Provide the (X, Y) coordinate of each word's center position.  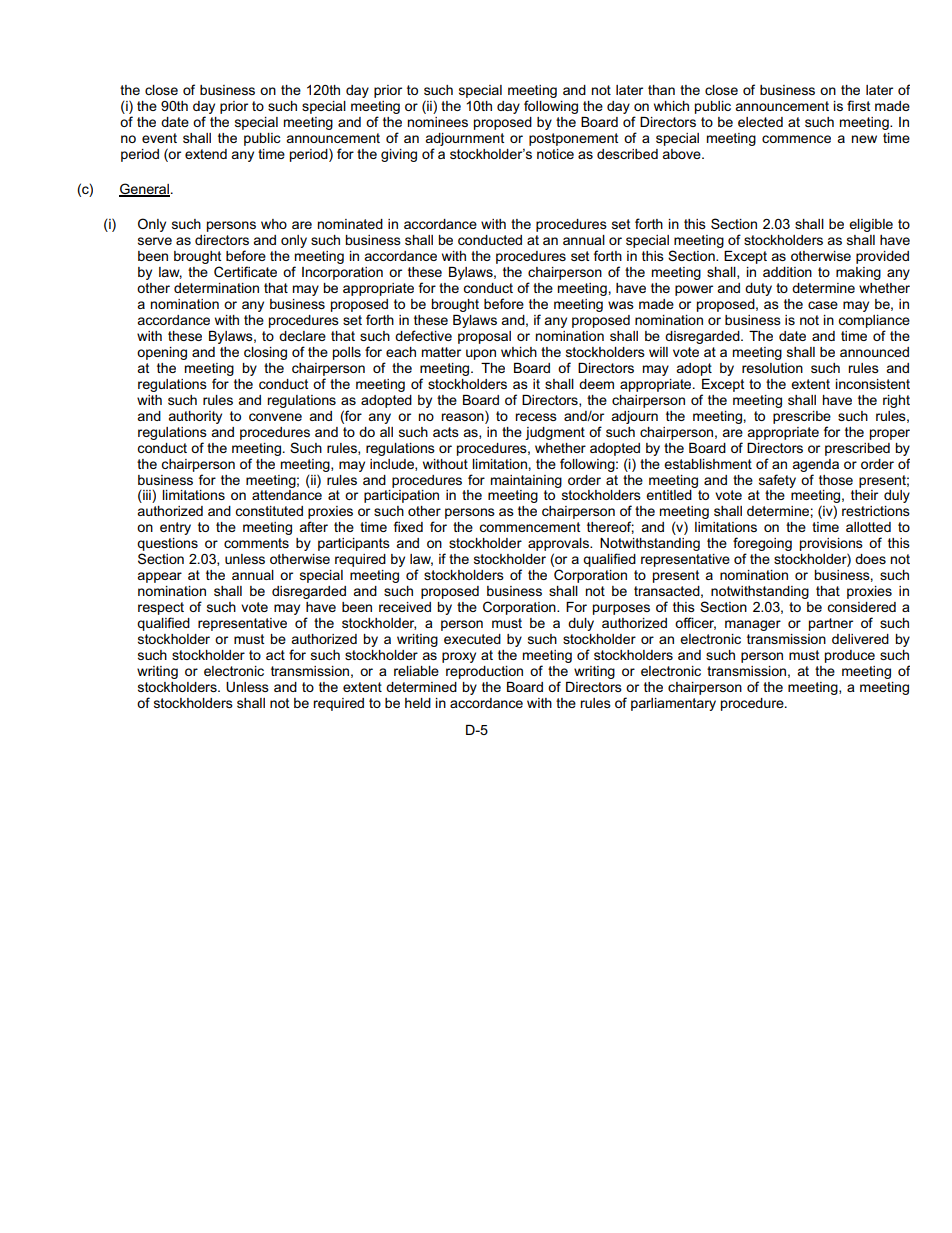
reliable (416, 671)
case (823, 305)
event (159, 138)
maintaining (526, 481)
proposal (484, 337)
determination (216, 288)
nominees (438, 122)
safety (777, 481)
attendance (287, 495)
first (858, 105)
